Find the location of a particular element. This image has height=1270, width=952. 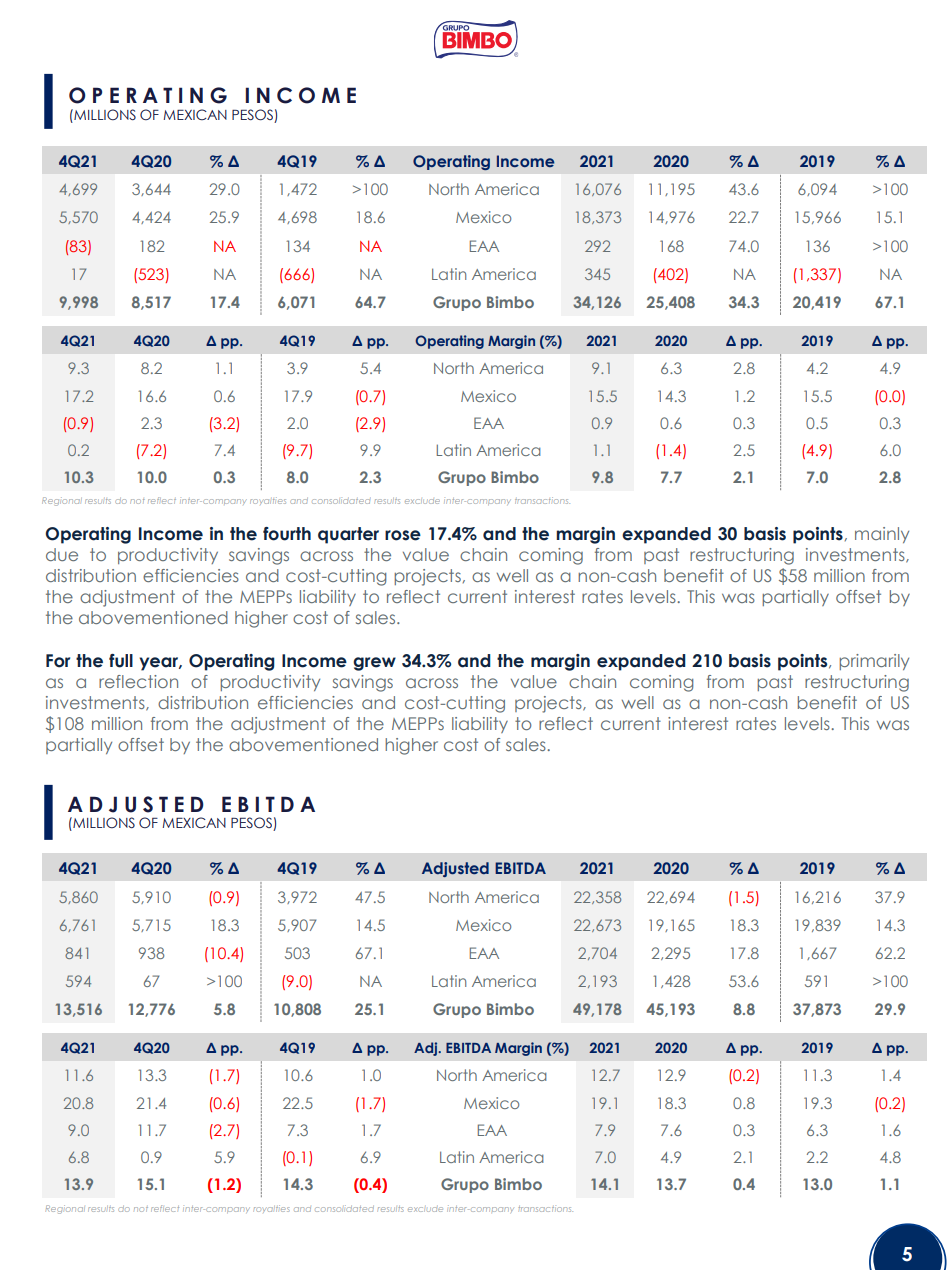

grew is located at coordinates (374, 664).
